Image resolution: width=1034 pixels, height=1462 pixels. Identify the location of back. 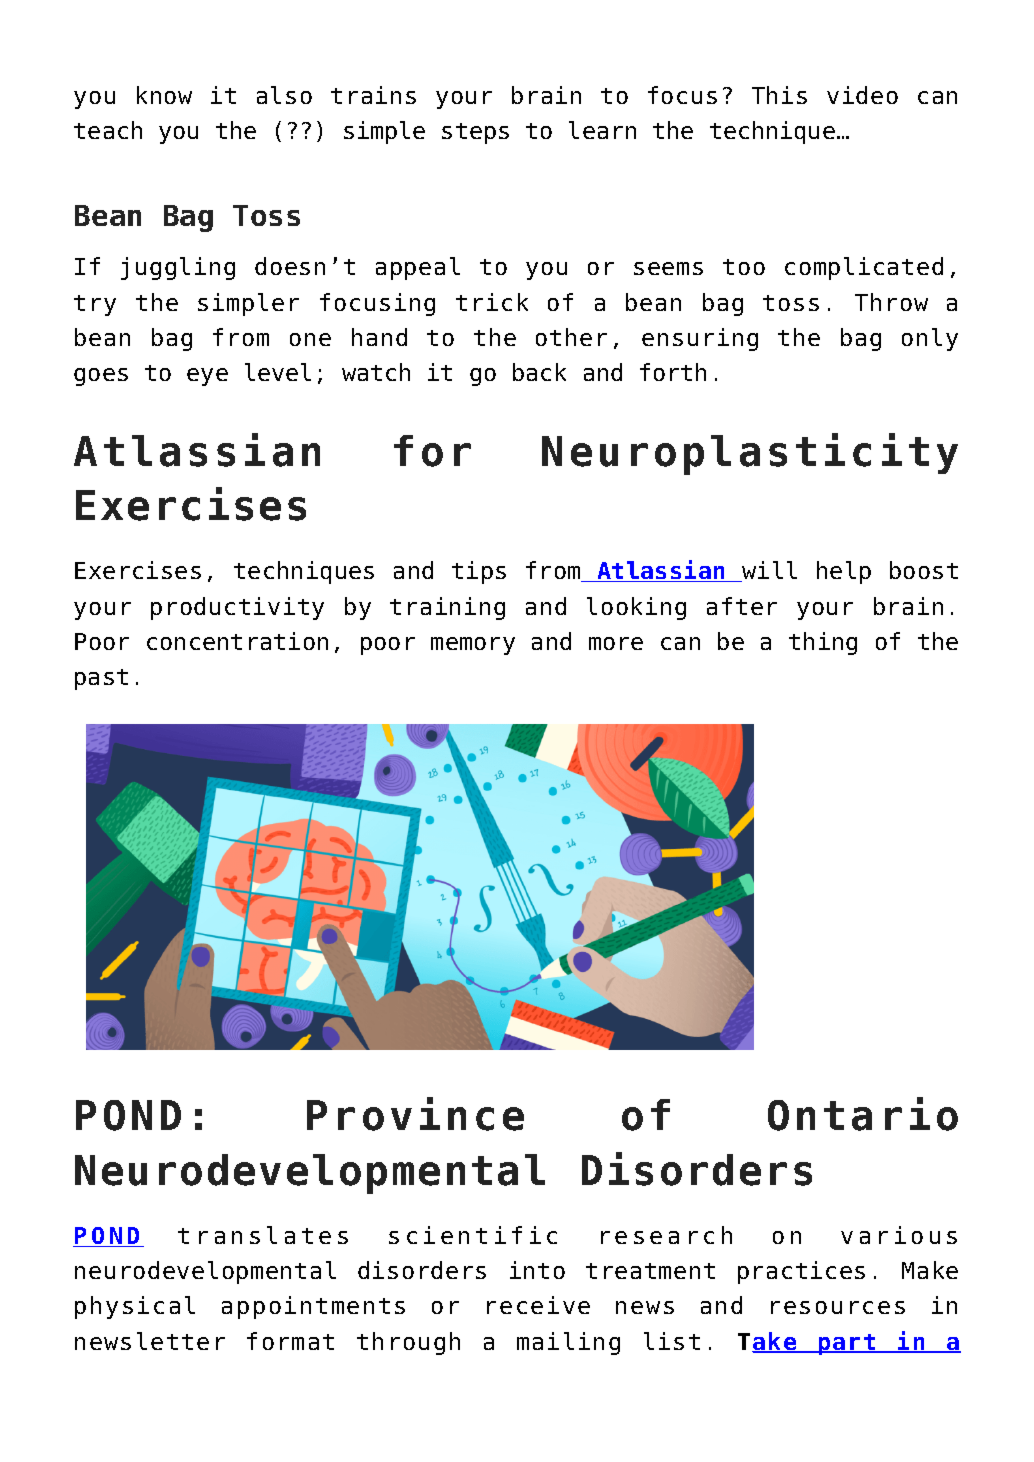
(539, 372).
